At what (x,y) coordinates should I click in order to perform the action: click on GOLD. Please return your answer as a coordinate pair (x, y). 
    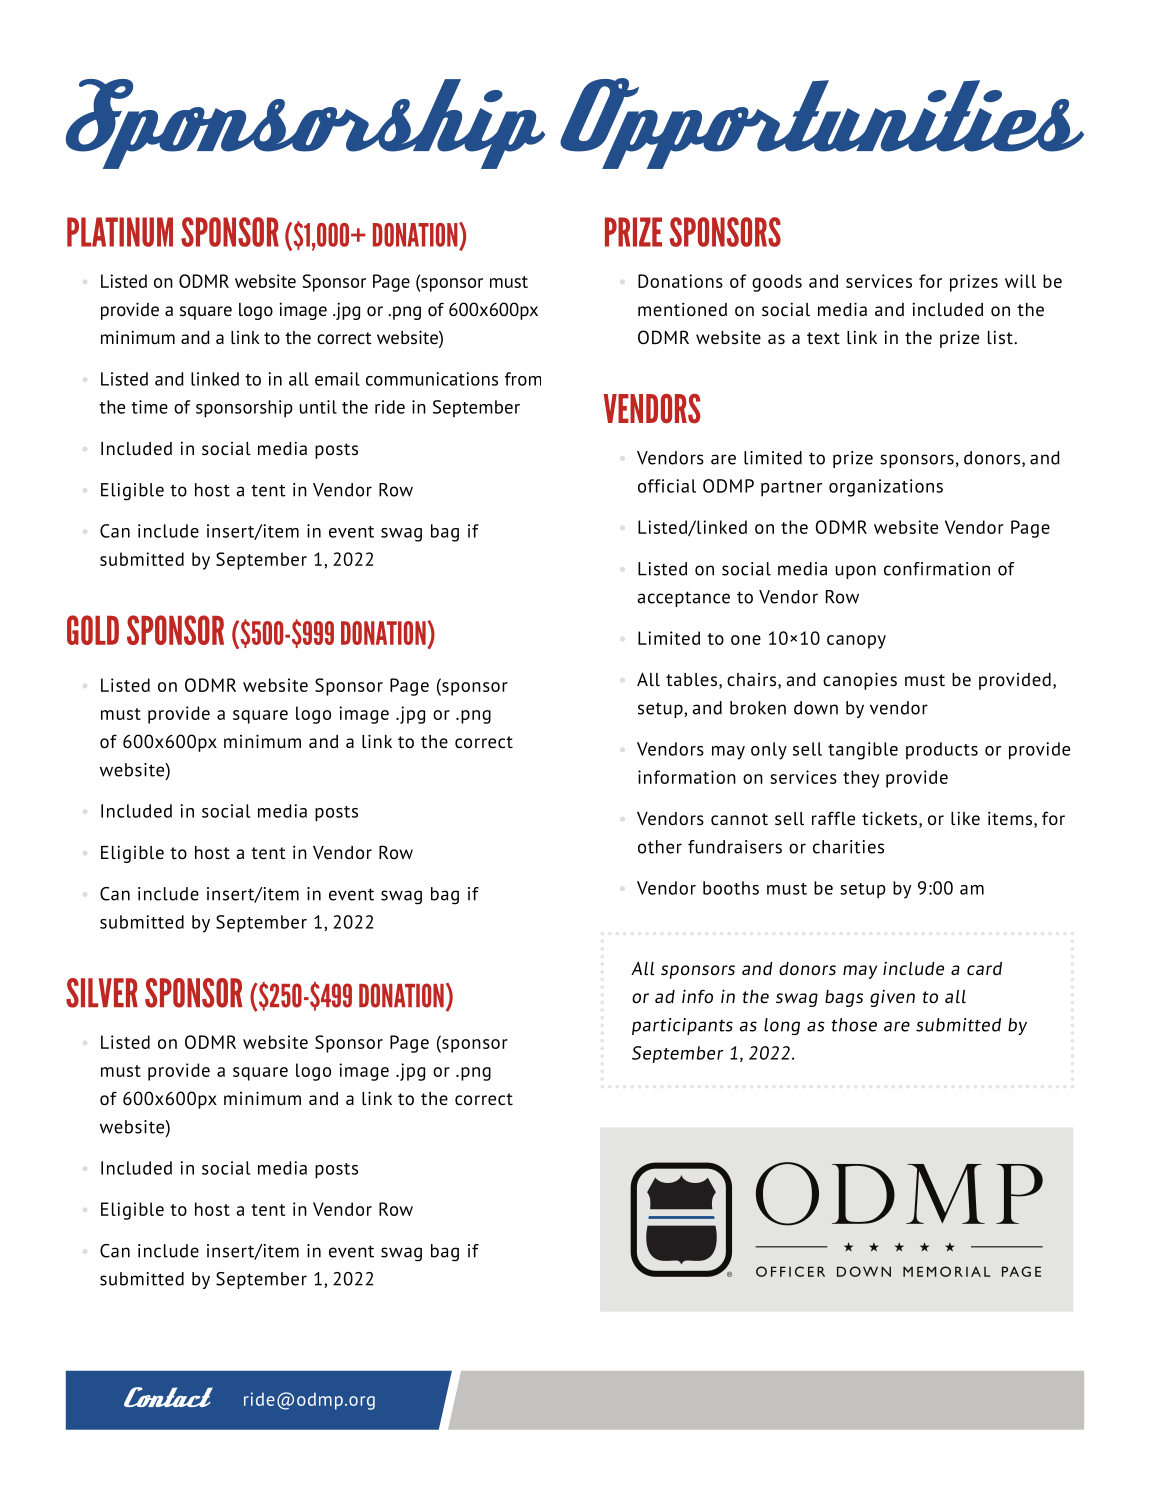
    Looking at the image, I should click on (93, 630).
